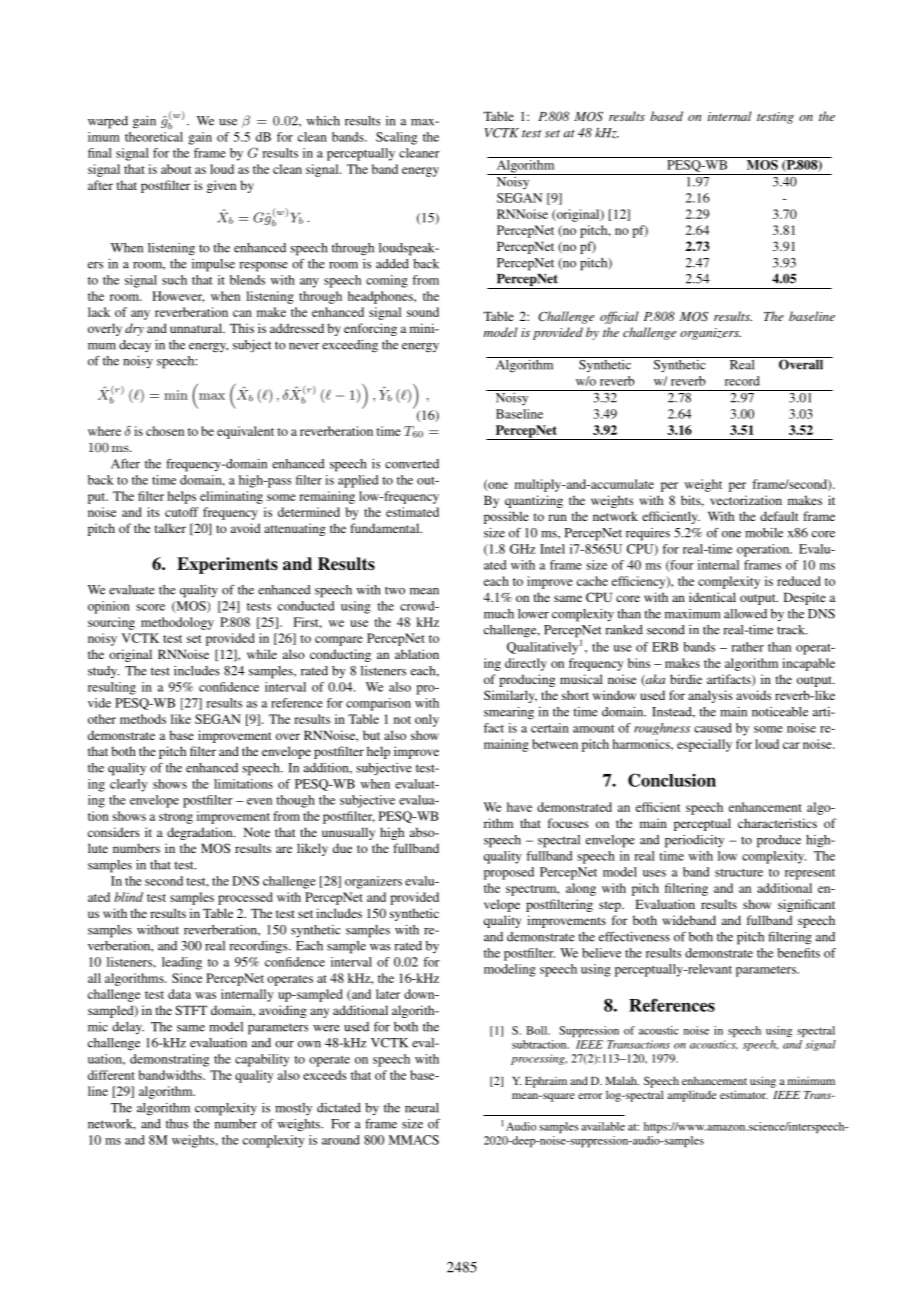 This page has width=924, height=1308. I want to click on neural, so click(422, 1108).
